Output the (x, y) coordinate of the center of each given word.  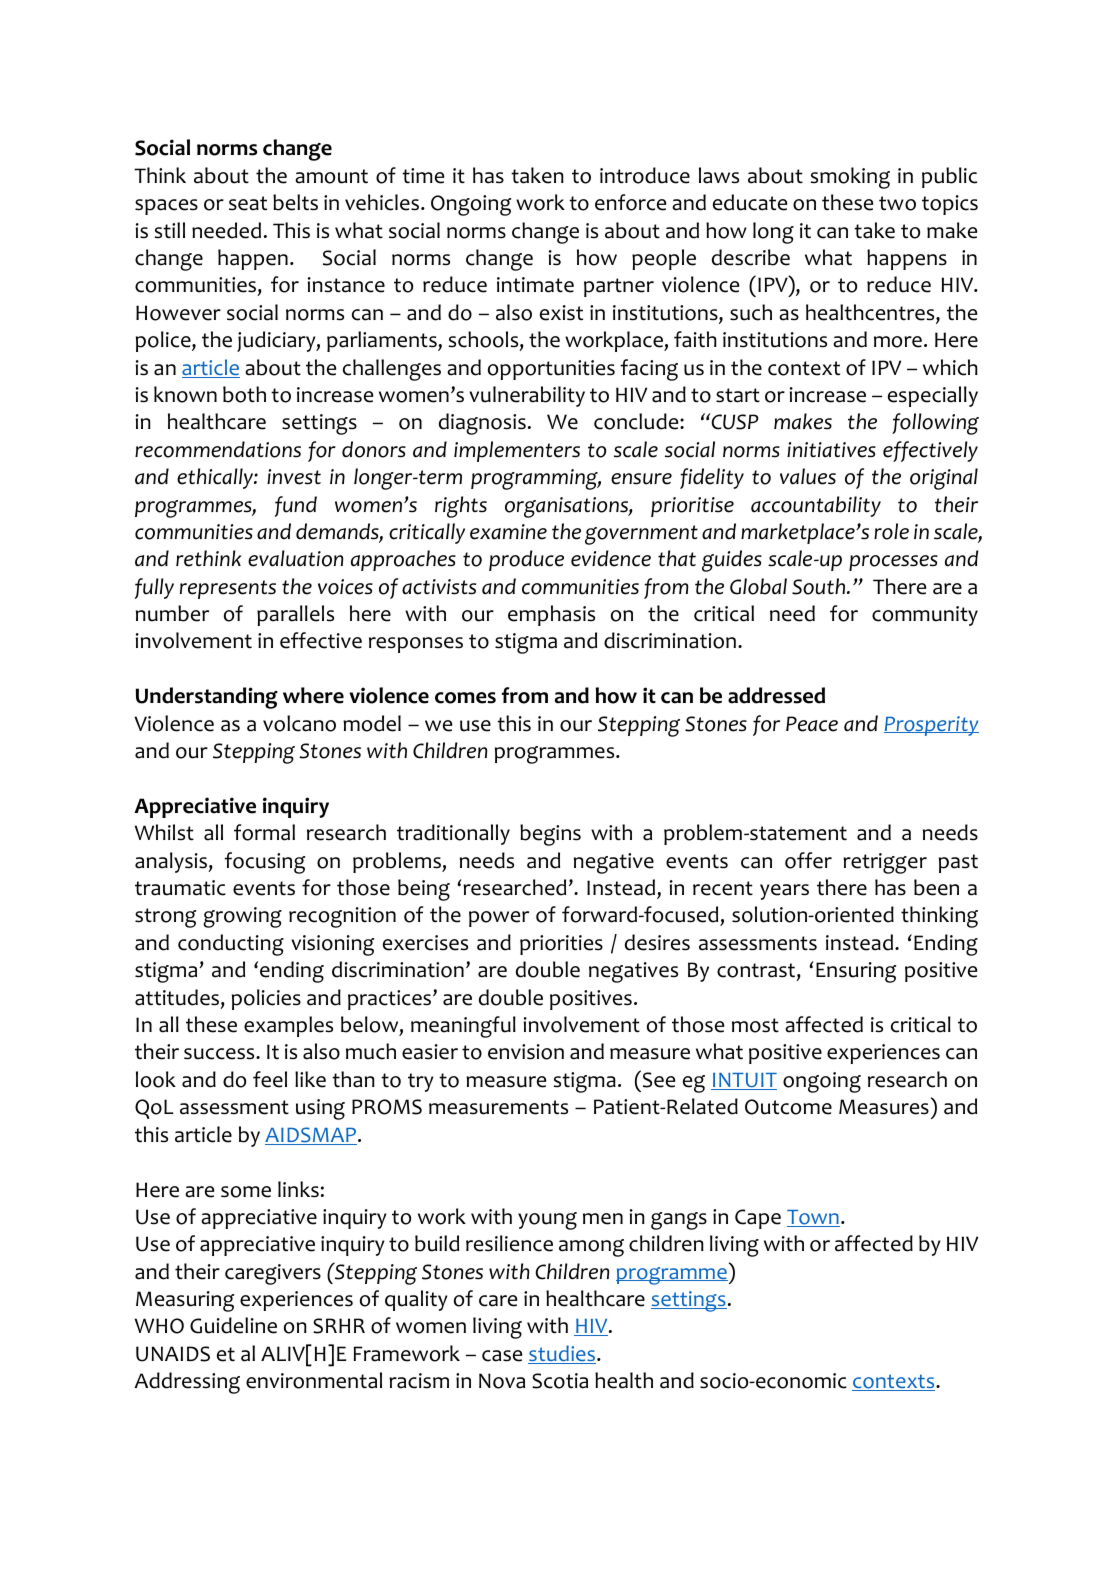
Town (813, 1218)
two (897, 203)
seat (248, 203)
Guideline (233, 1325)
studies (563, 1354)
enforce (630, 202)
